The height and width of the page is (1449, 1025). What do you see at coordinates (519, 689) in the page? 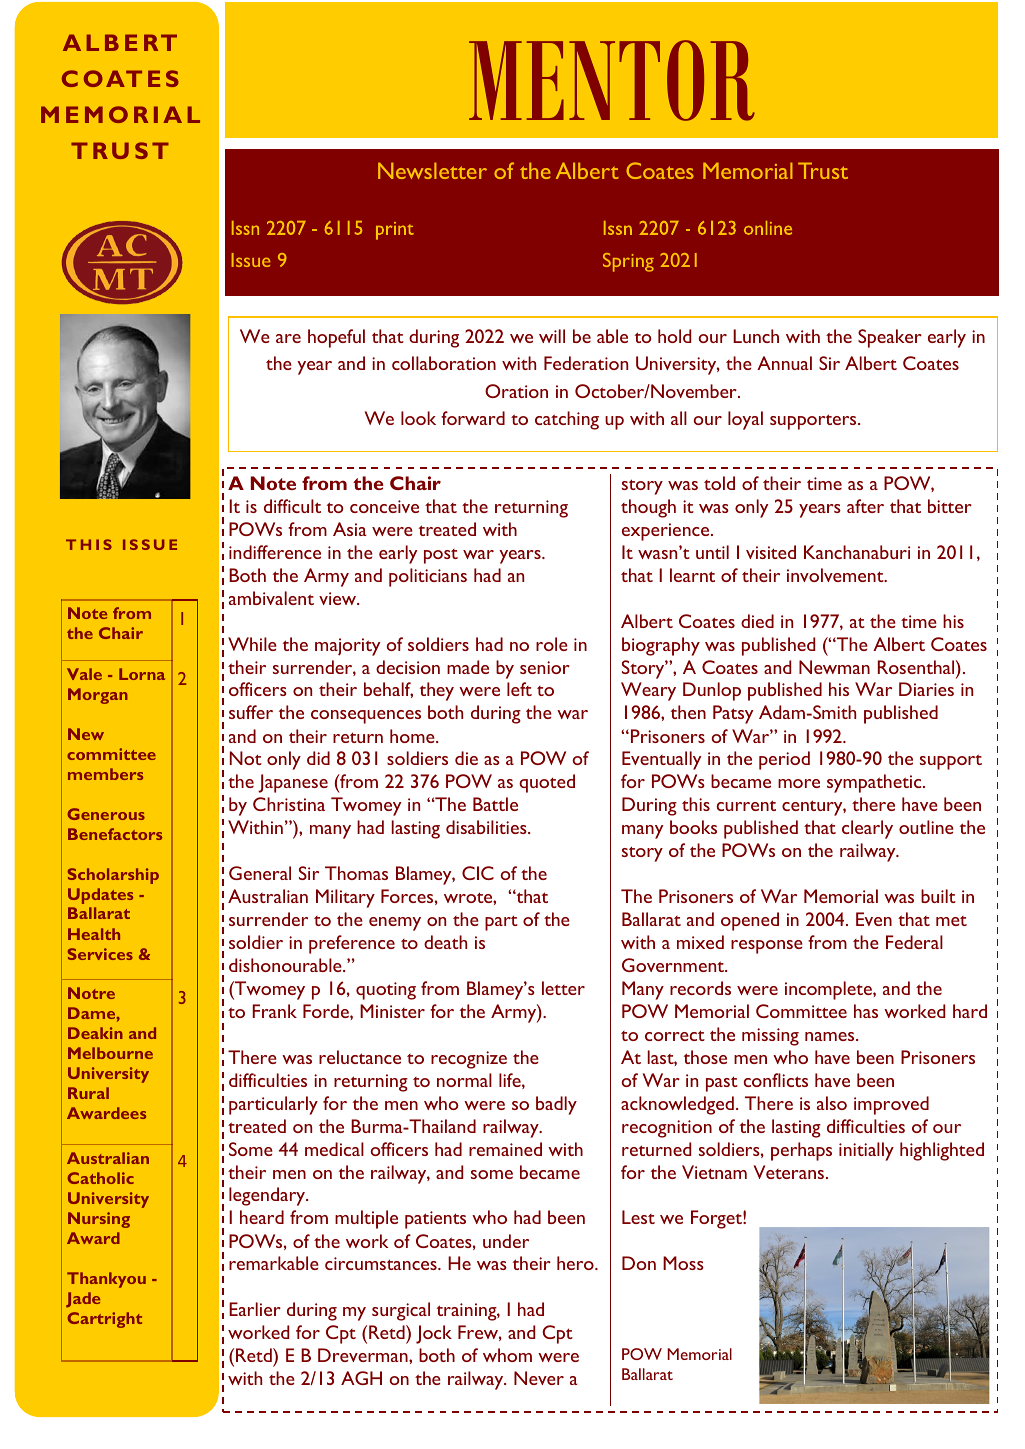
I see `left` at bounding box center [519, 689].
